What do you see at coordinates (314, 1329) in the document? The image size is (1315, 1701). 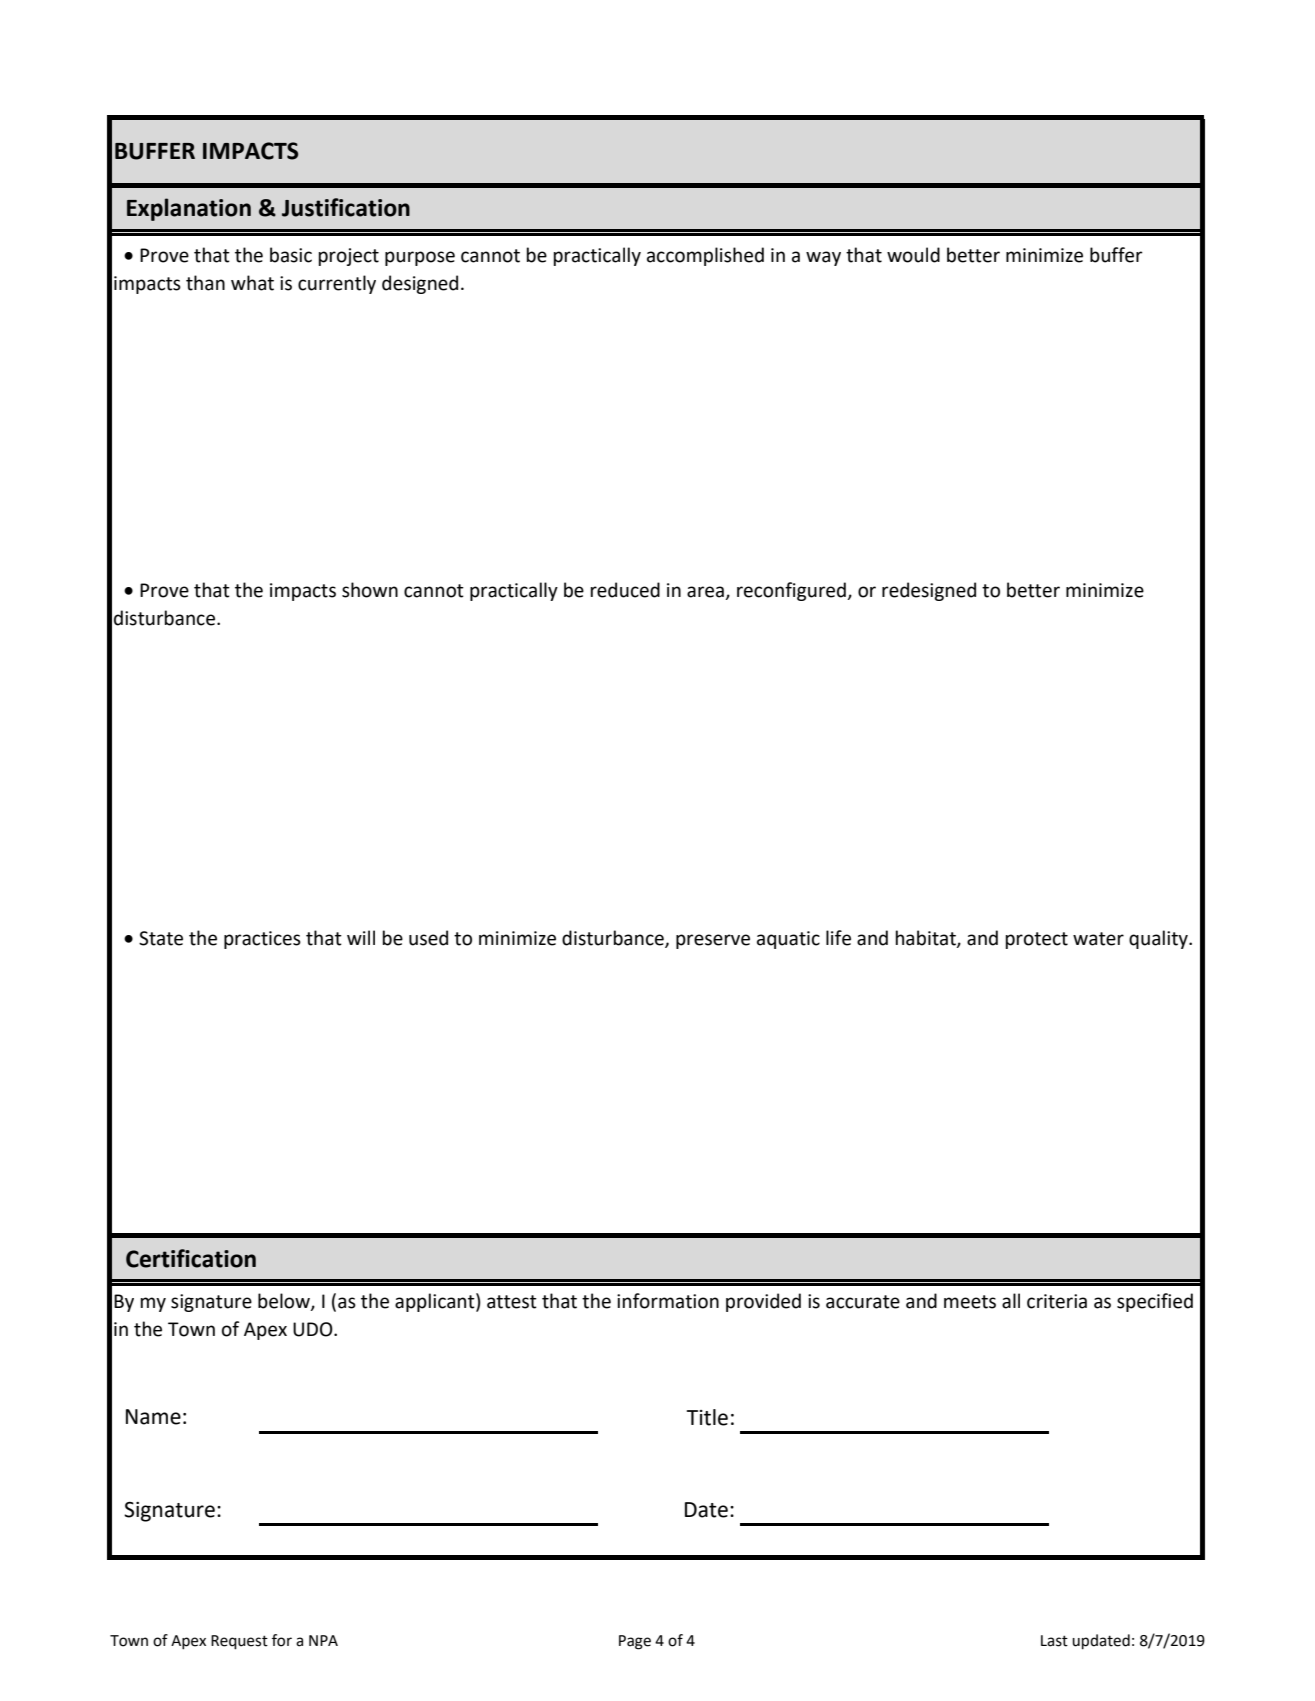 I see `UDO` at bounding box center [314, 1329].
